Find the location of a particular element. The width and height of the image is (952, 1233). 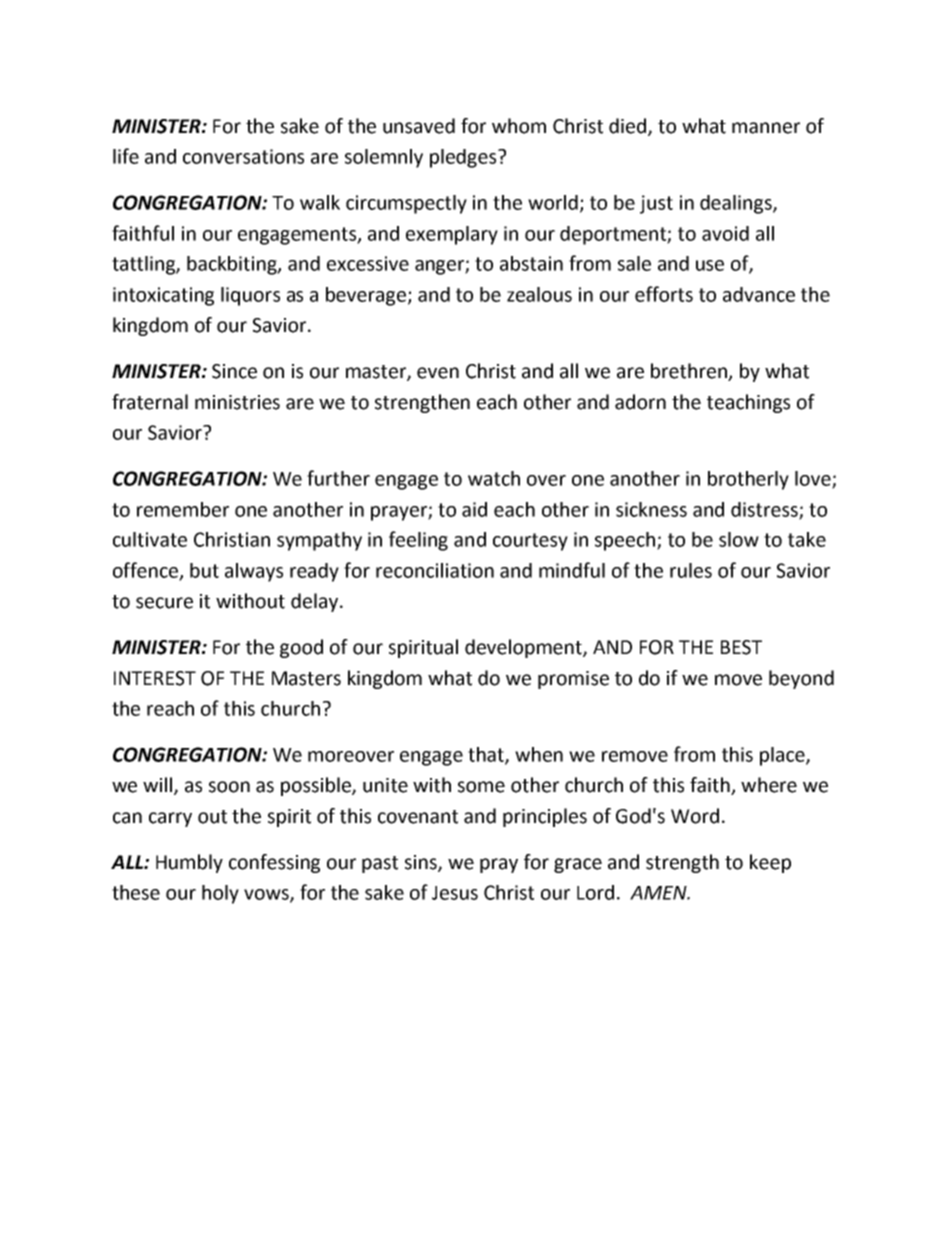

keep is located at coordinates (770, 863).
